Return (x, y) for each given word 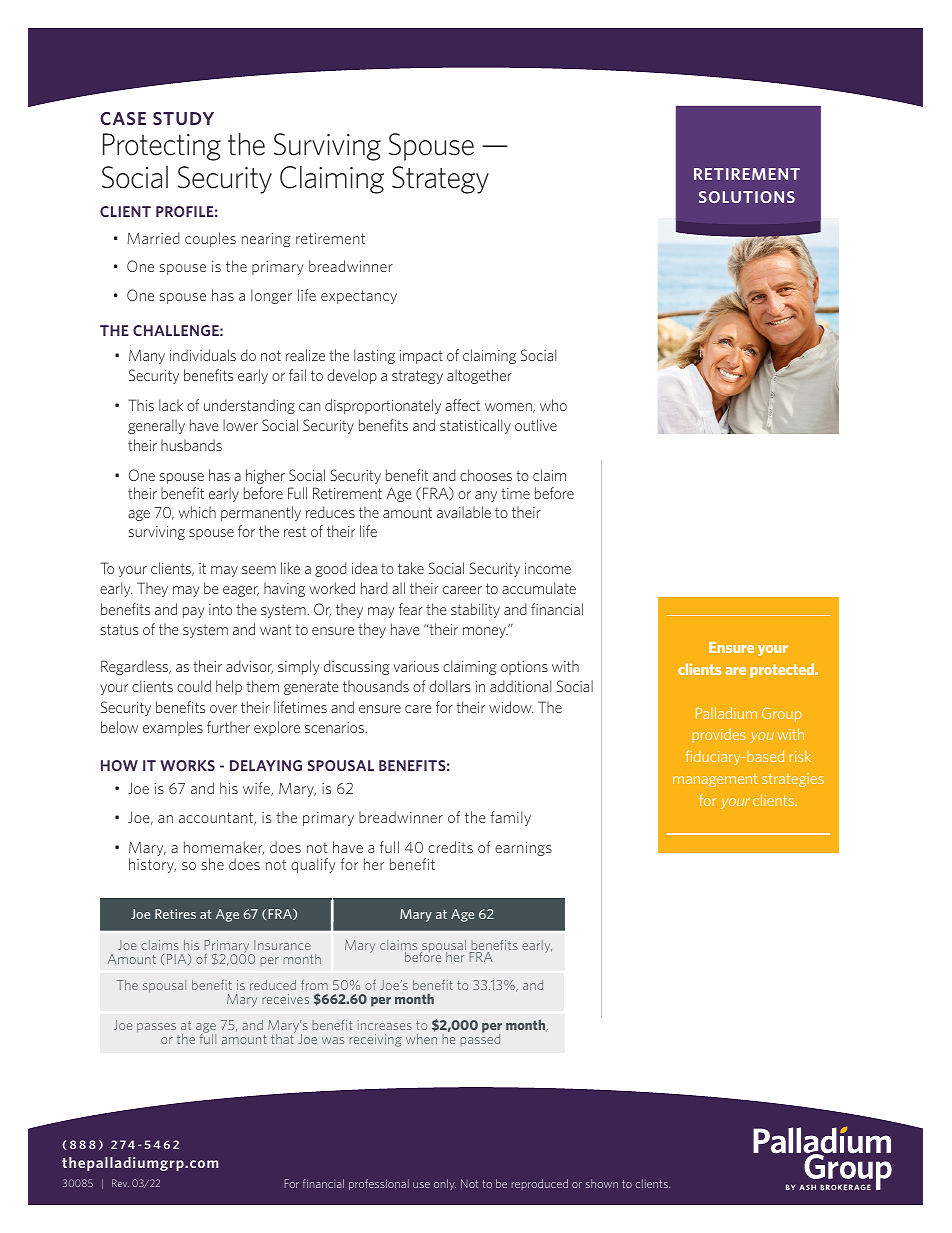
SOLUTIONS (747, 197)
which (197, 512)
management (715, 780)
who (553, 405)
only (445, 1184)
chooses (486, 475)
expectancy (359, 297)
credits (450, 847)
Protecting (162, 147)
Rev (120, 1183)
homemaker (224, 848)
